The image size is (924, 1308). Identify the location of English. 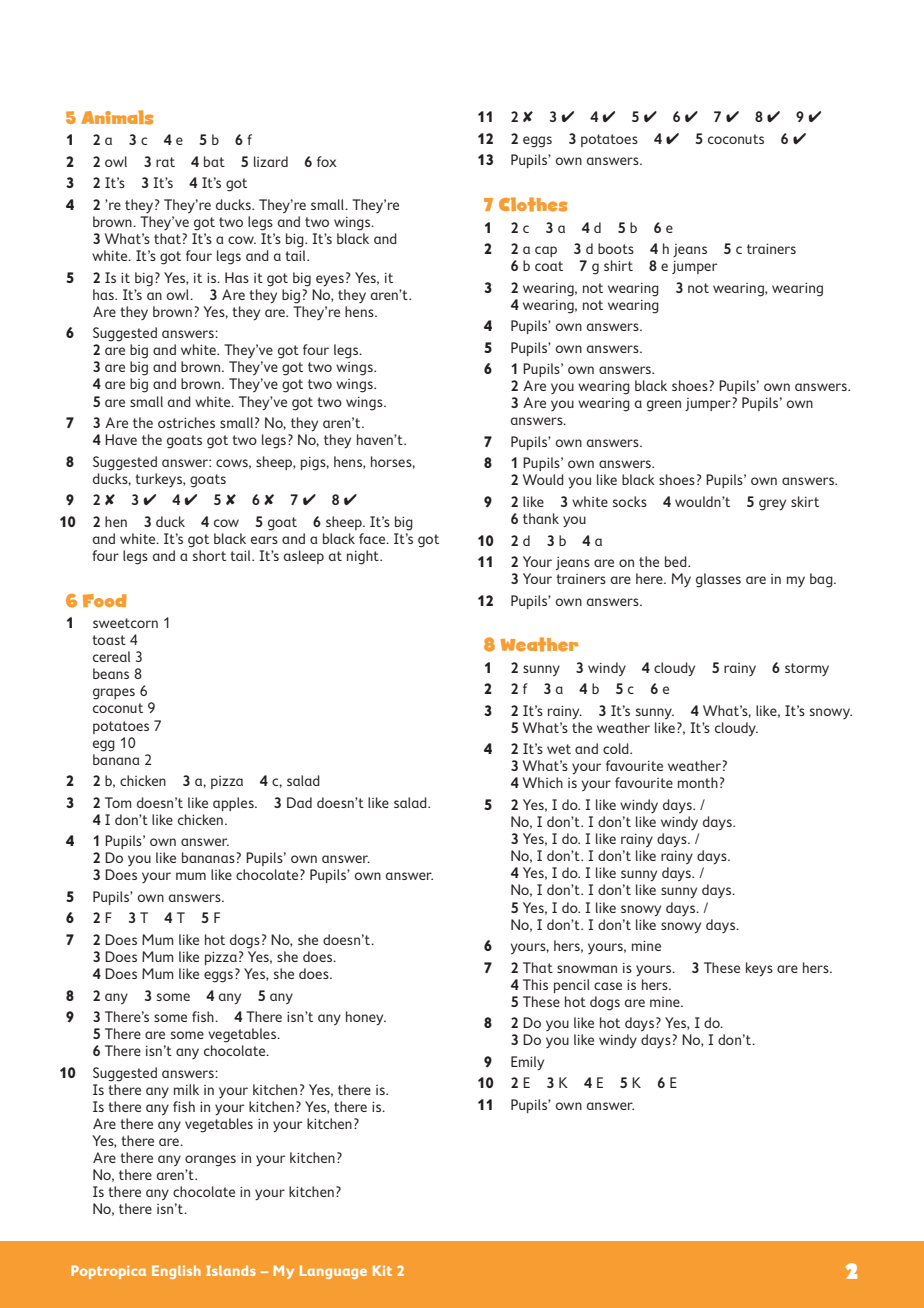
(176, 1272).
